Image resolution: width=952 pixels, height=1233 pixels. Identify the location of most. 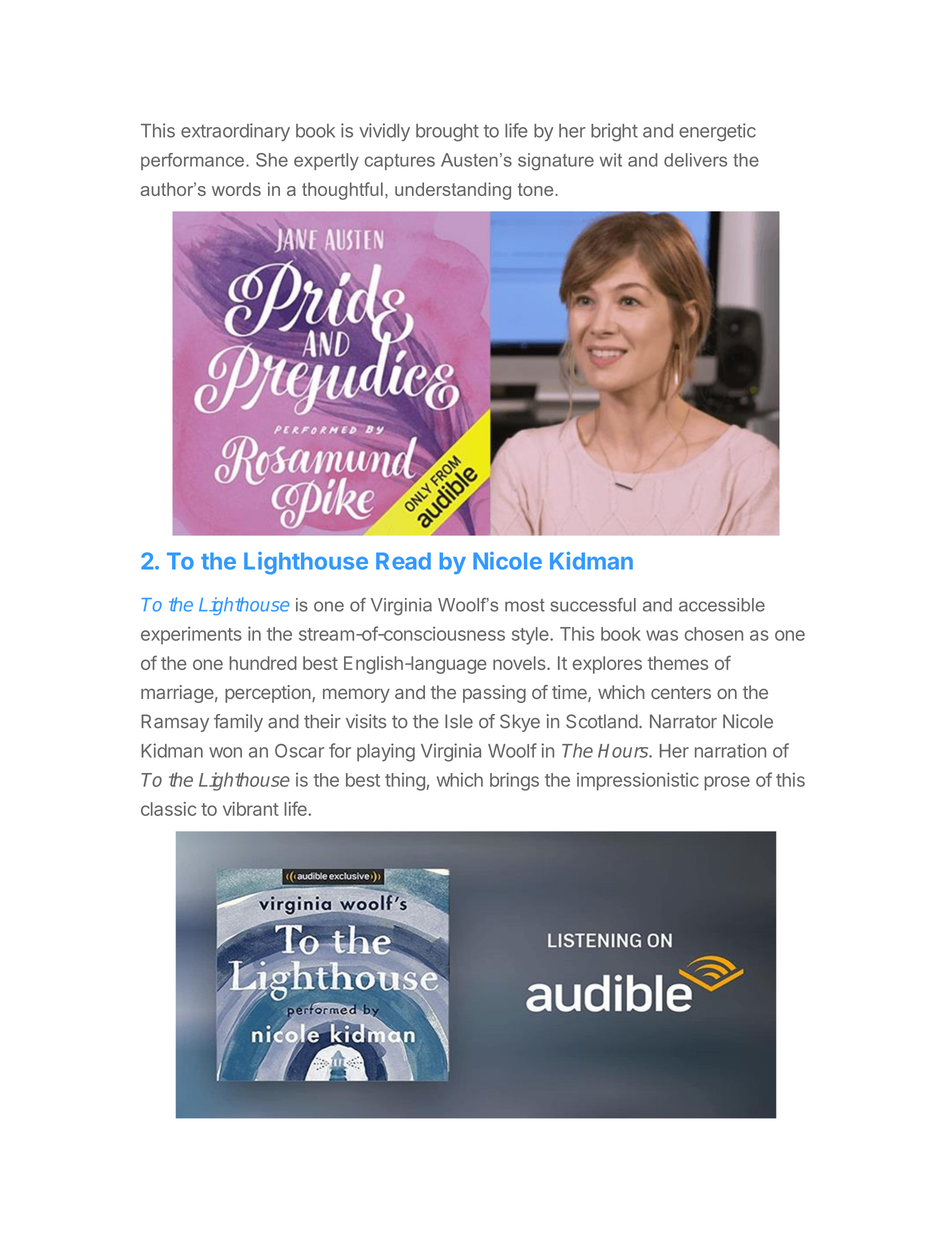
(525, 605).
